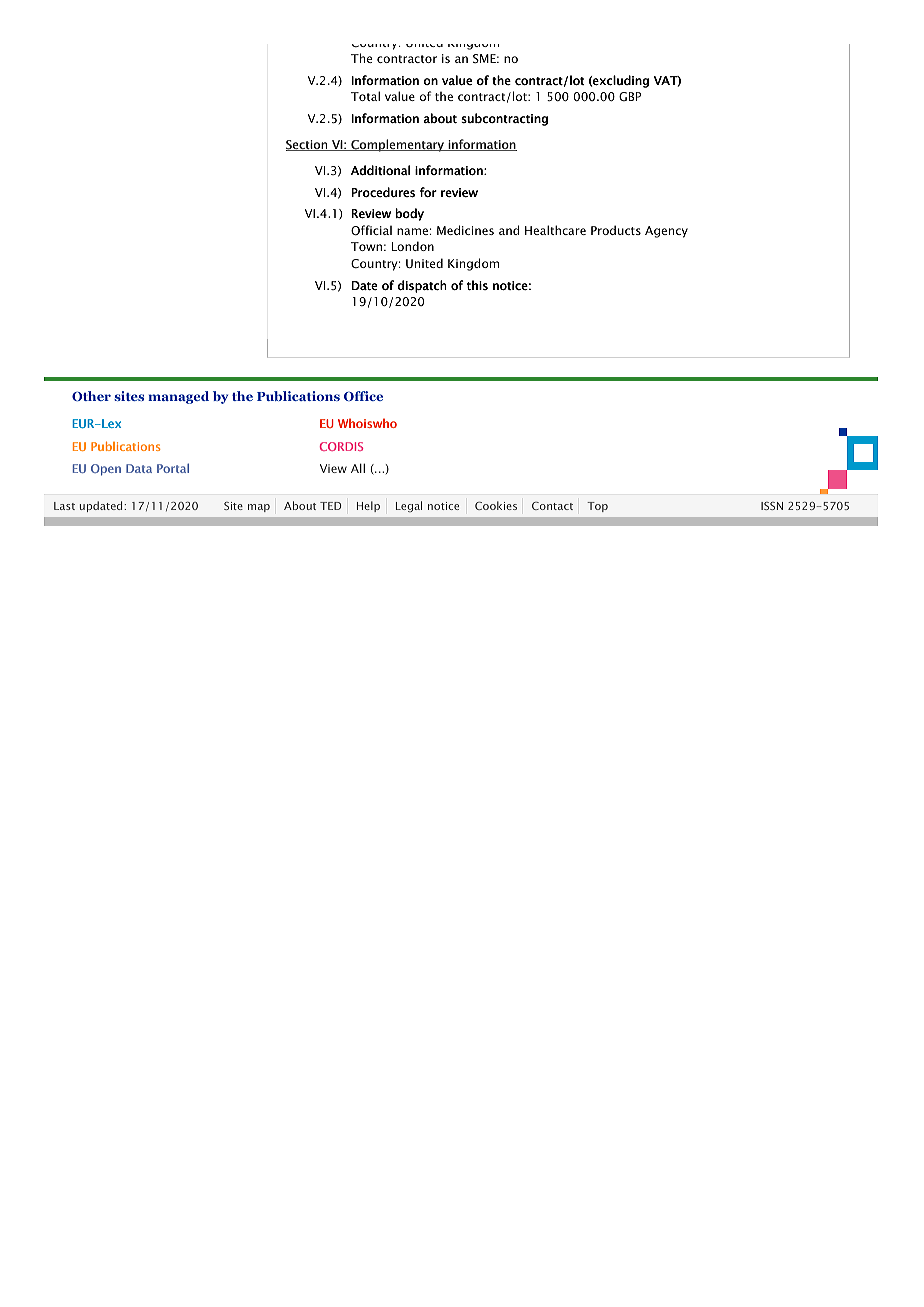 The width and height of the screenshot is (924, 1307). What do you see at coordinates (616, 230) in the screenshot?
I see `Products` at bounding box center [616, 230].
